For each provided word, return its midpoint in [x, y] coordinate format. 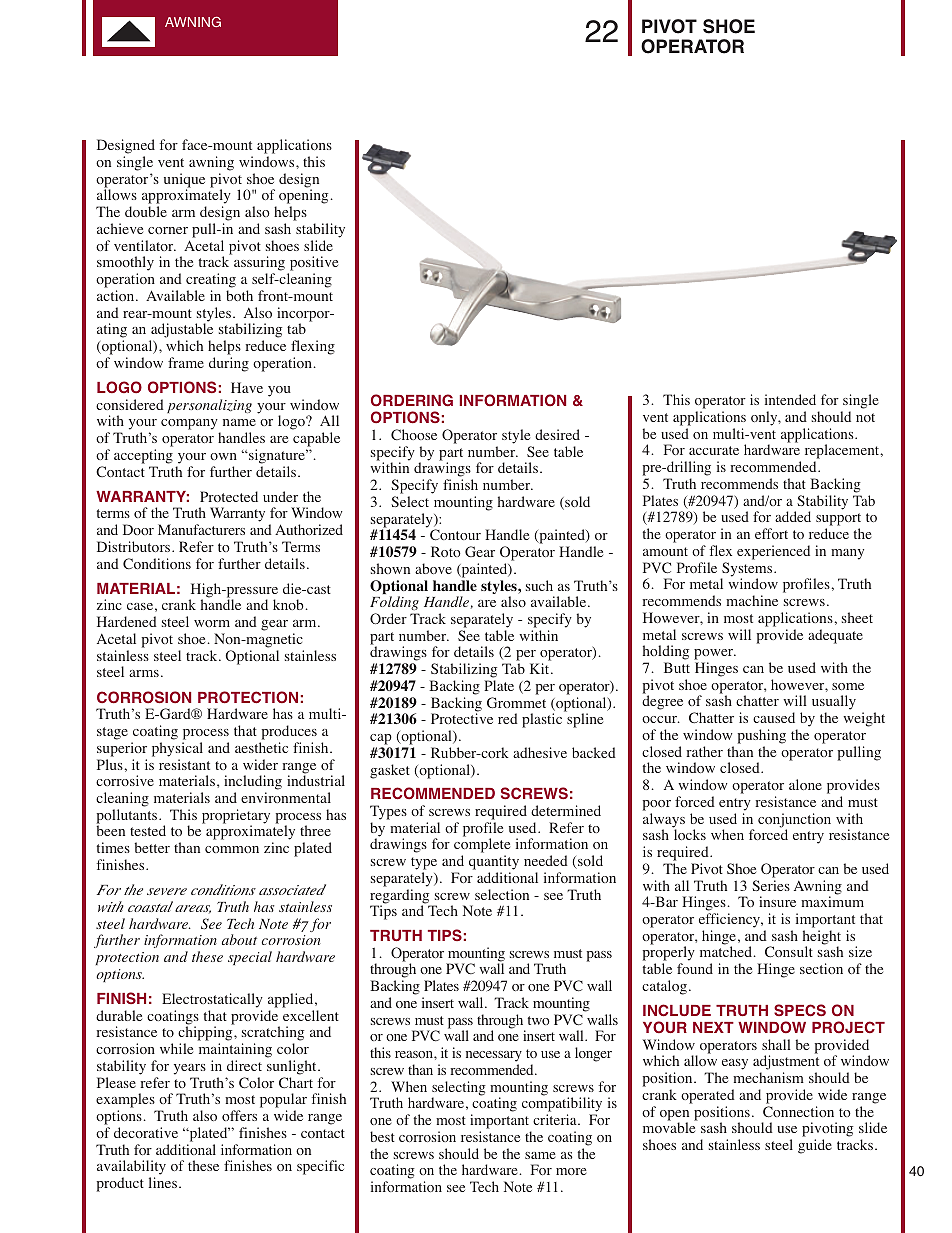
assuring [259, 265]
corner [168, 230]
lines [163, 1182]
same [540, 1155]
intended [790, 399]
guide [815, 1146]
